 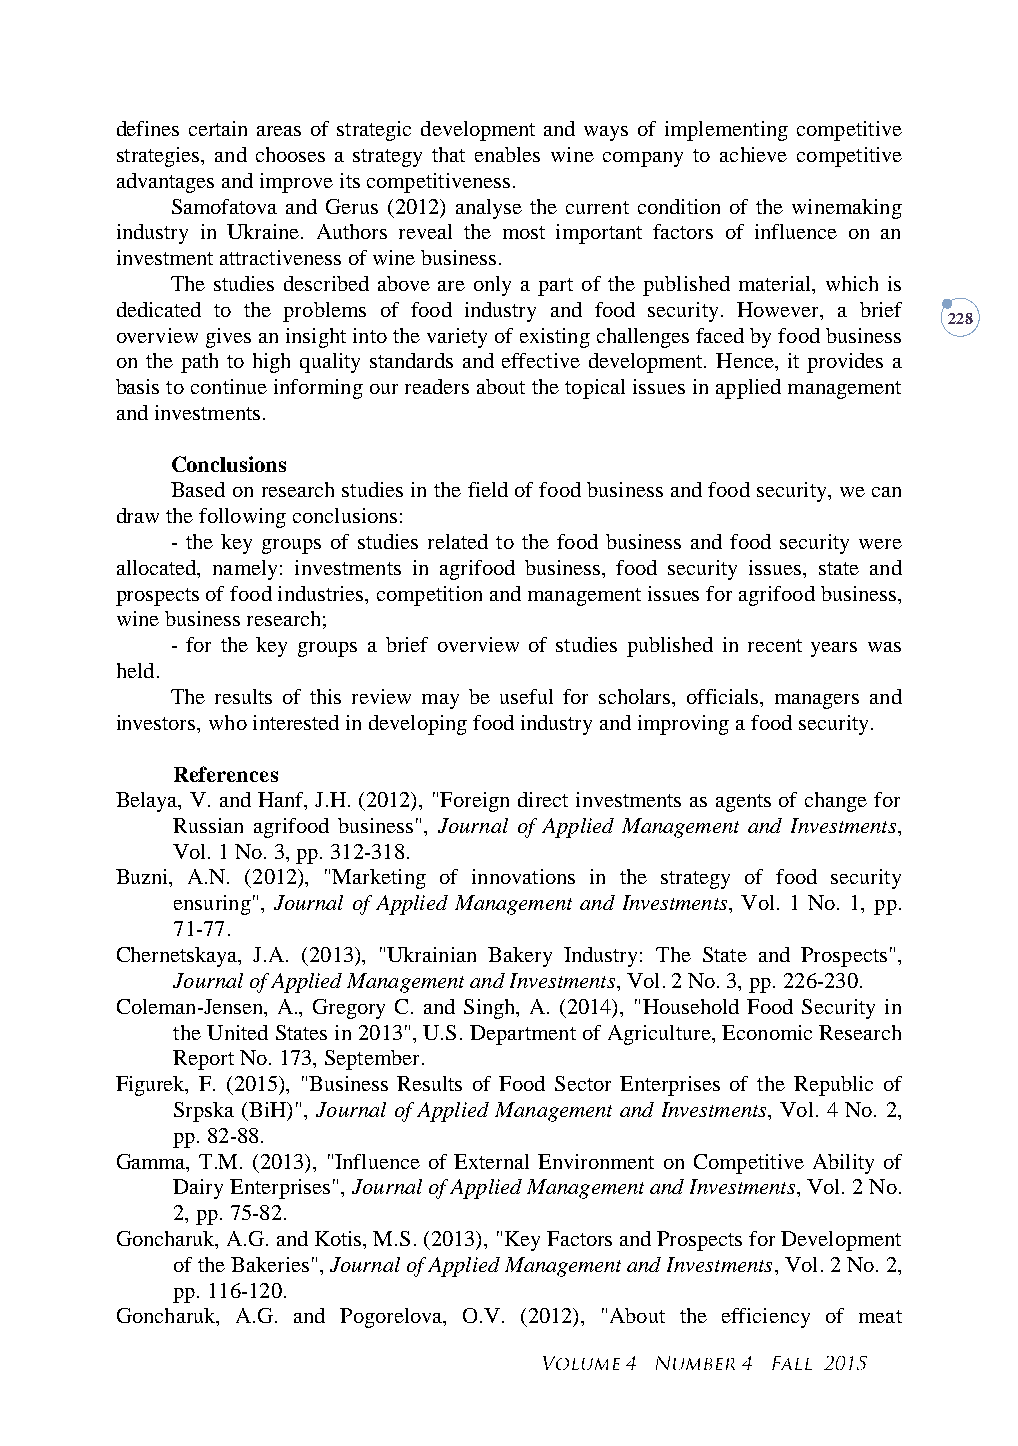 What do you see at coordinates (817, 701) in the page?
I see `managers` at bounding box center [817, 701].
